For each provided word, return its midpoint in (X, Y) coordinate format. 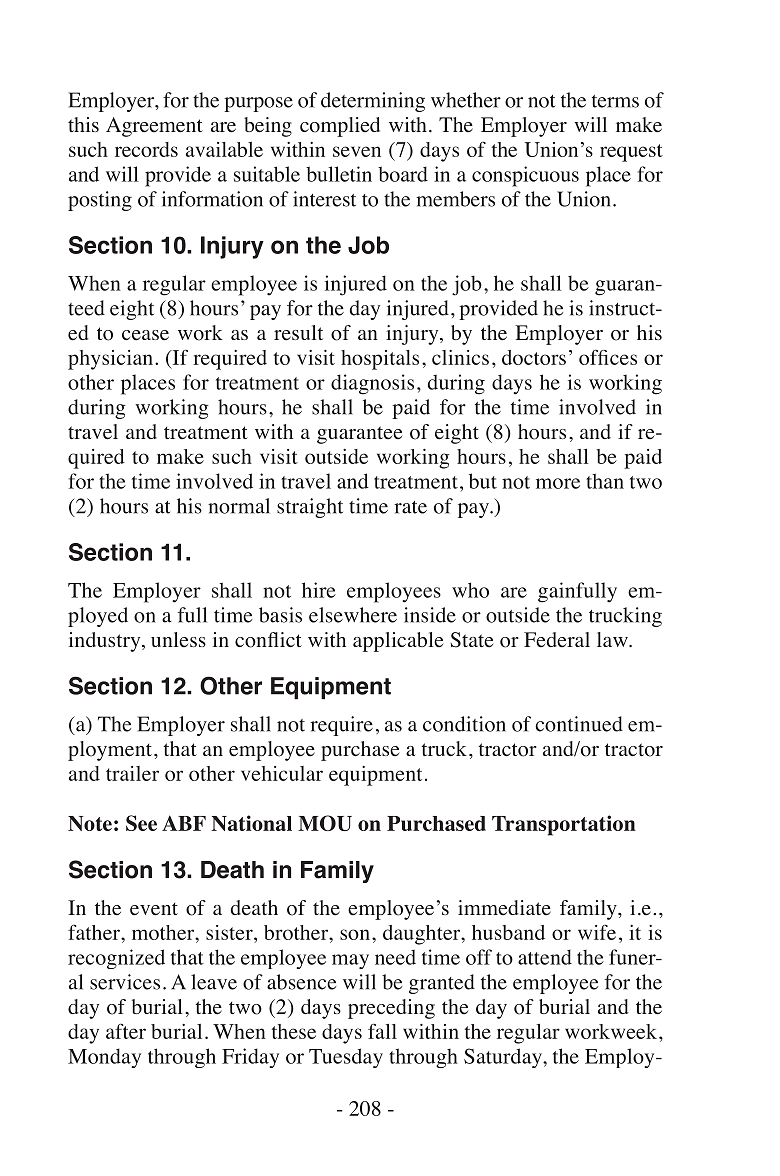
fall (382, 1031)
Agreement (154, 127)
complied (340, 127)
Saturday (504, 1058)
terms (615, 101)
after (126, 1031)
